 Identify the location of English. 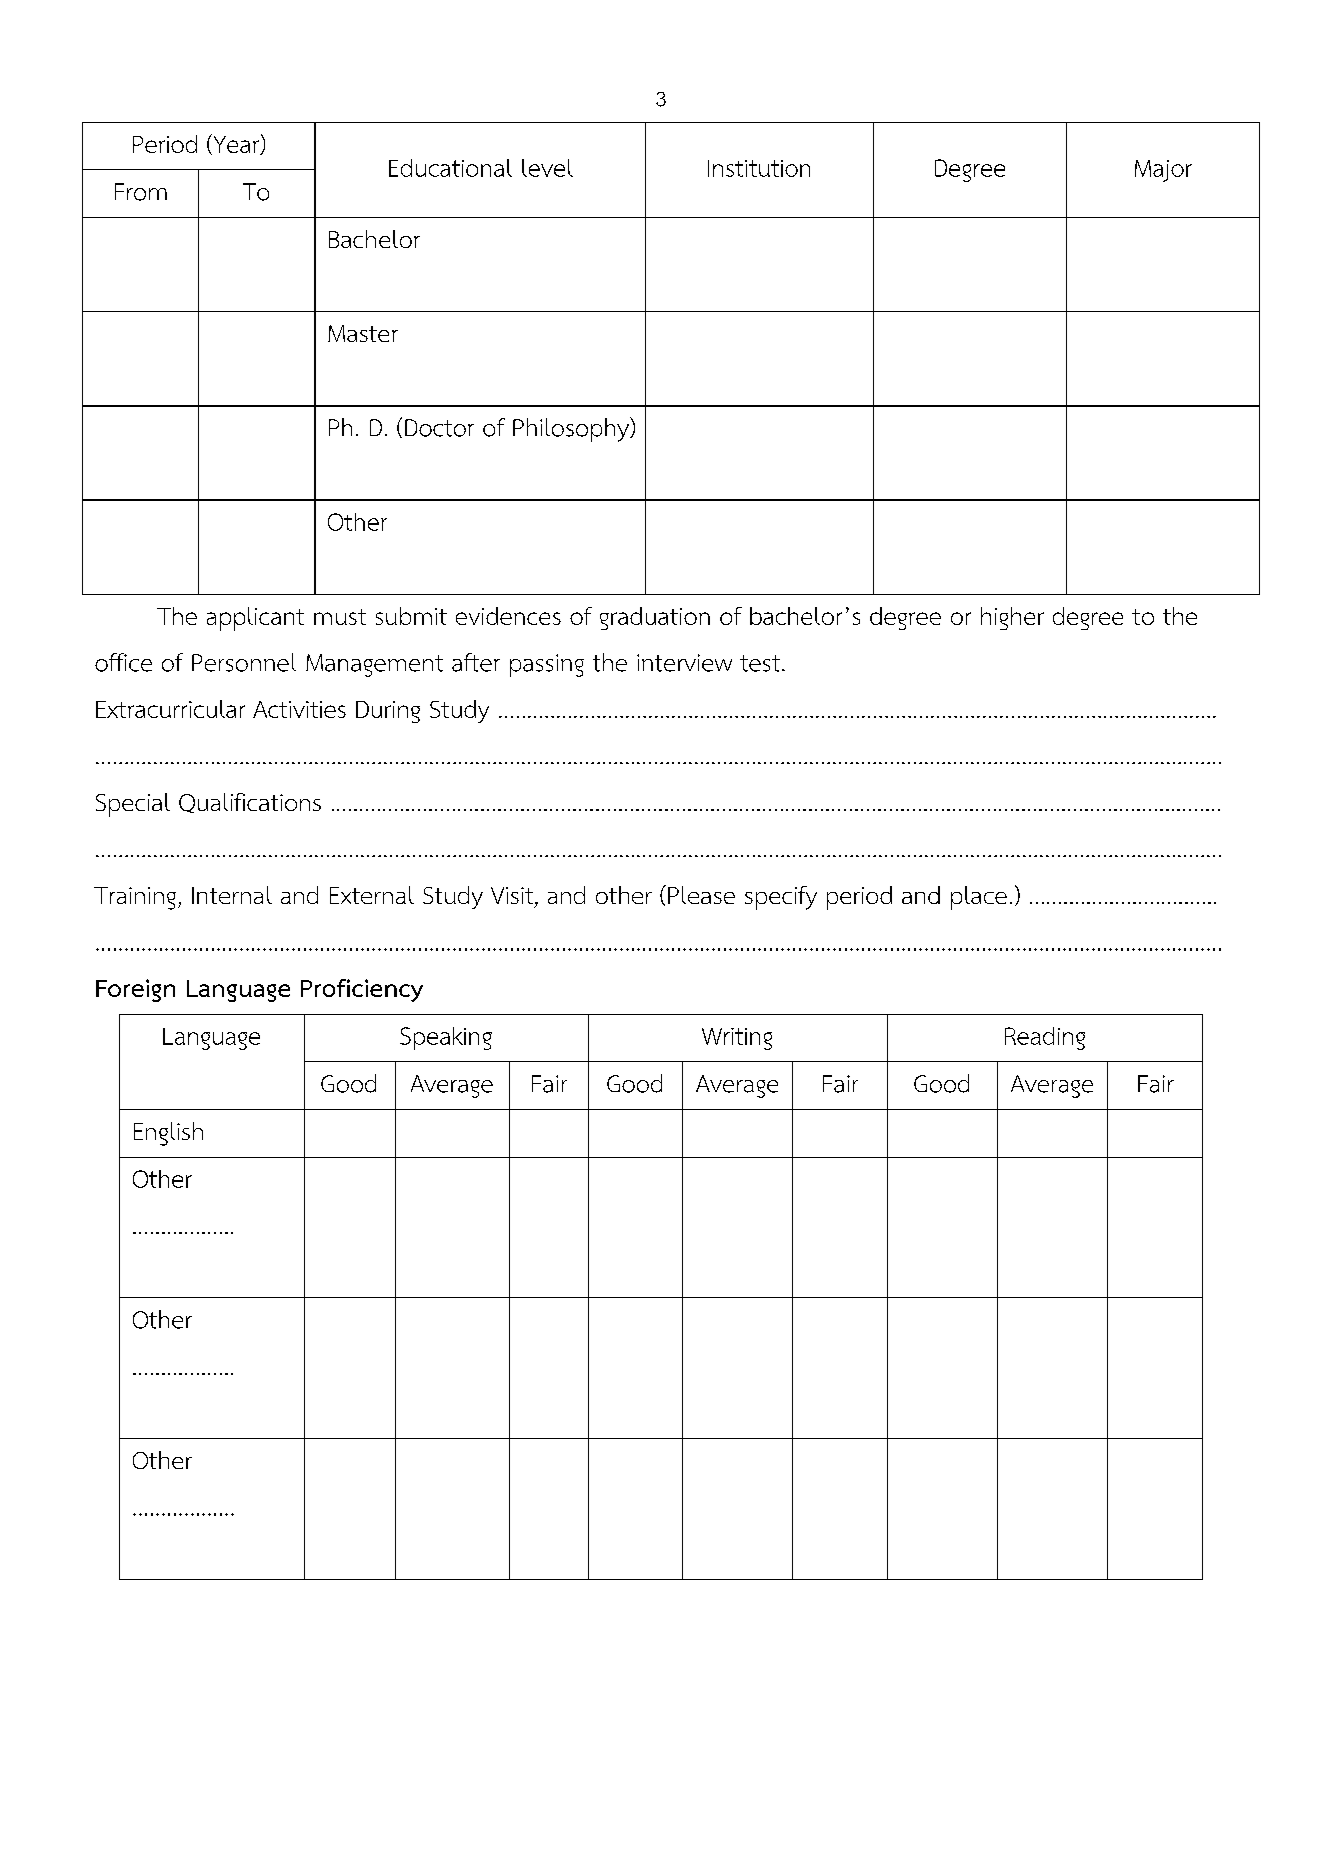
(168, 1134).
